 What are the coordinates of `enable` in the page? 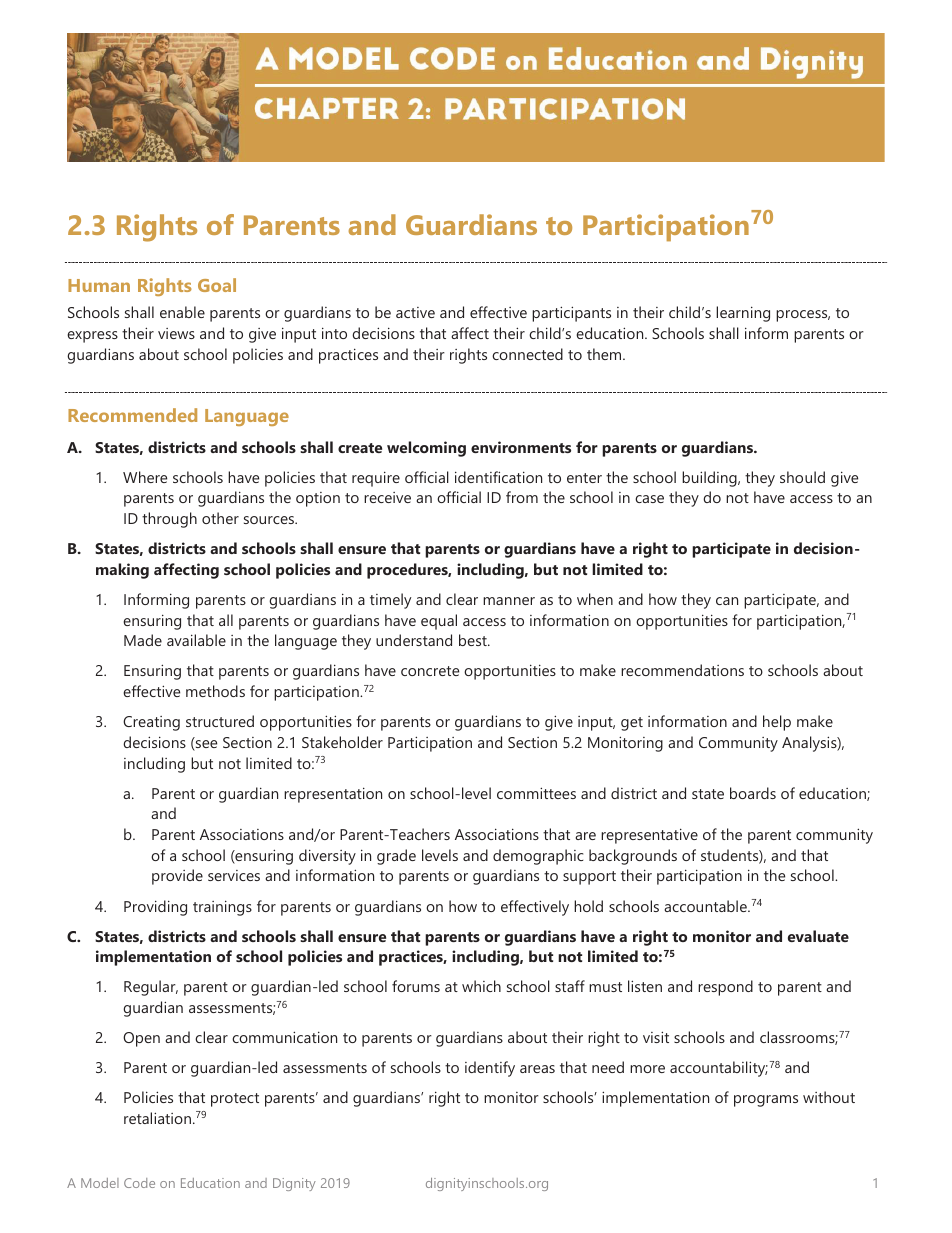 It's located at (182, 312).
